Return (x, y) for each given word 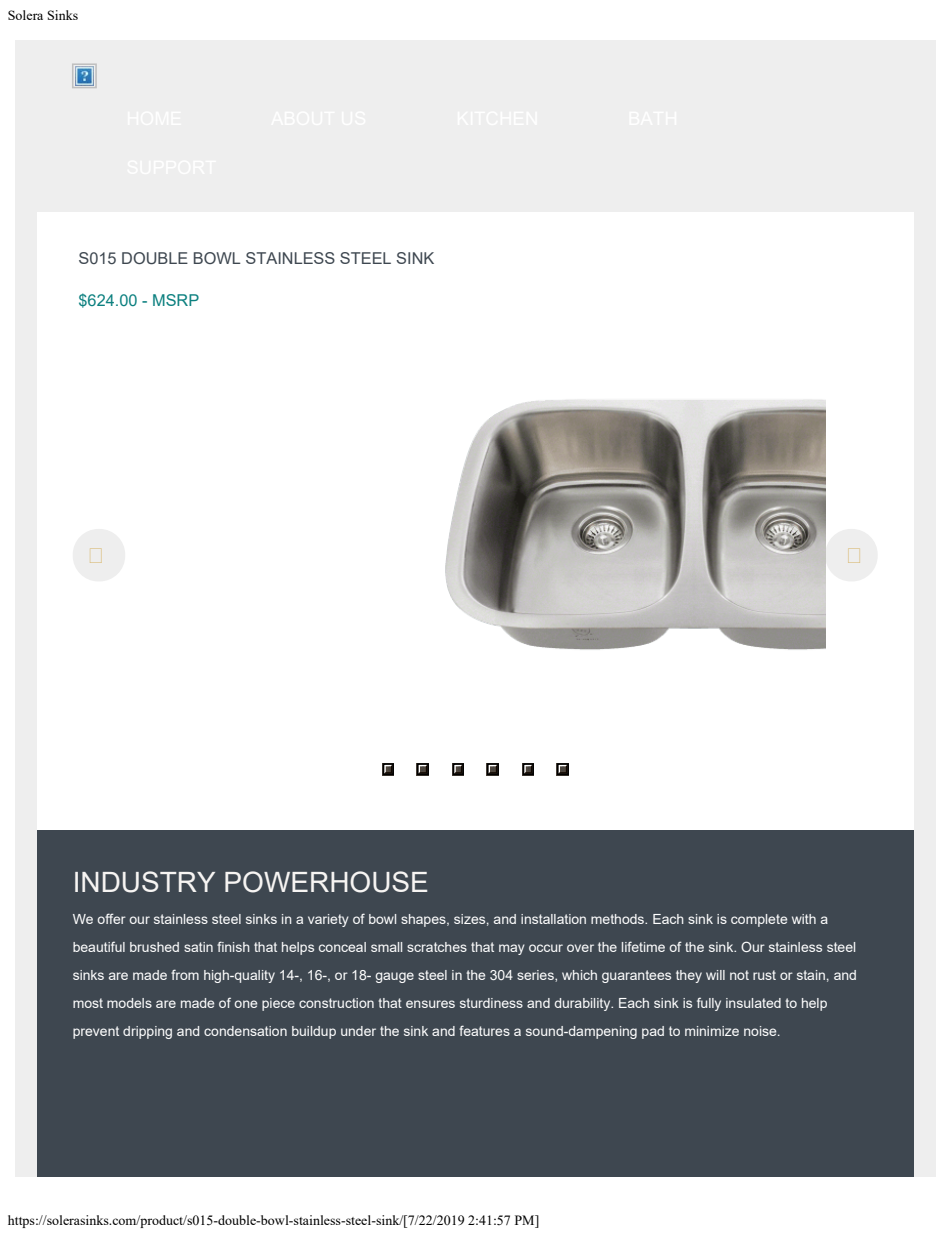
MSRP (176, 300)
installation (553, 919)
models (129, 1003)
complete (759, 920)
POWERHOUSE (326, 882)
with (804, 919)
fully (709, 1004)
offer (112, 918)
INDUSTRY (145, 882)
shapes (424, 920)
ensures (430, 1004)
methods (619, 919)
